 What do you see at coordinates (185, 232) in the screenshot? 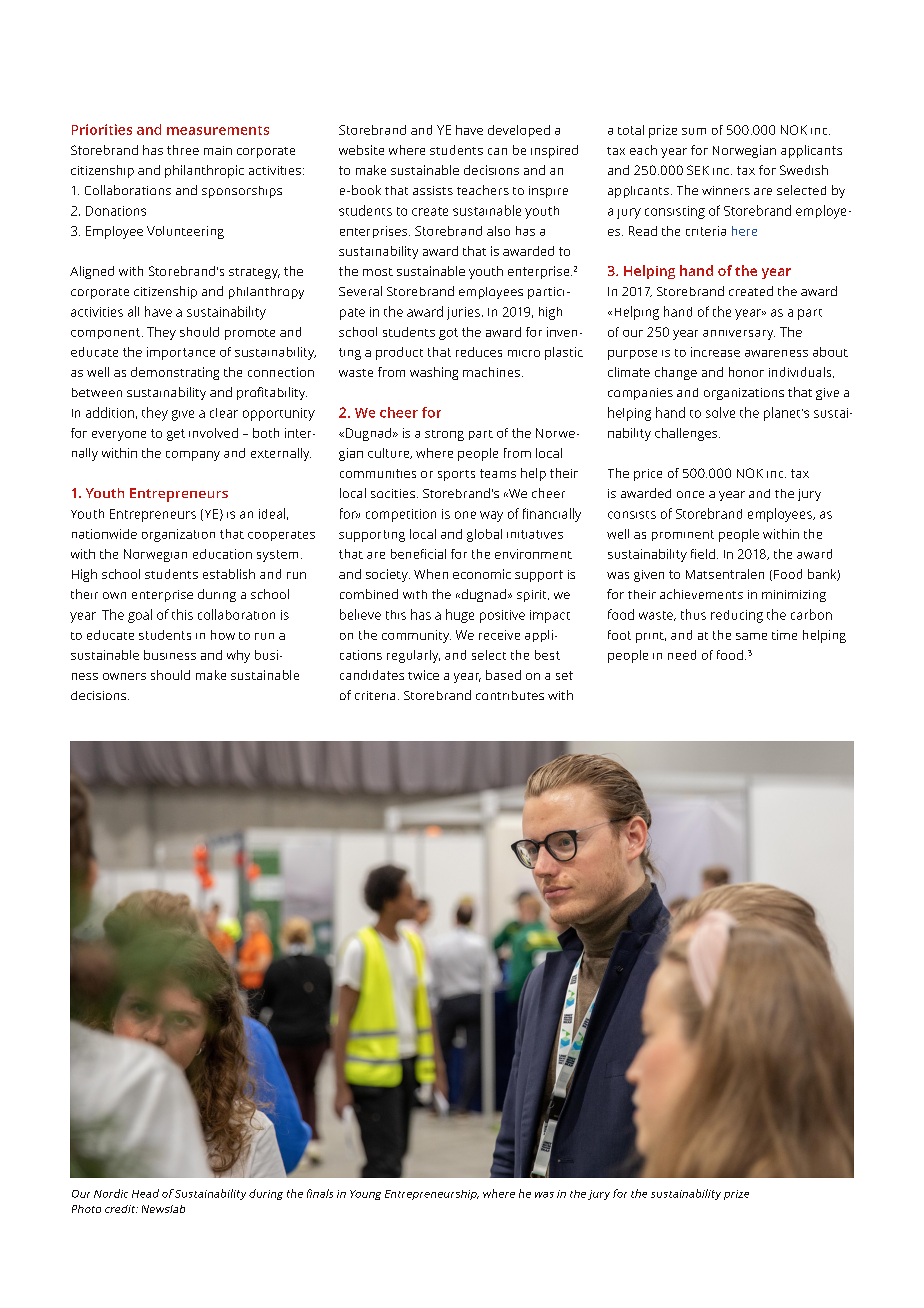
I see `Volunteering` at bounding box center [185, 232].
